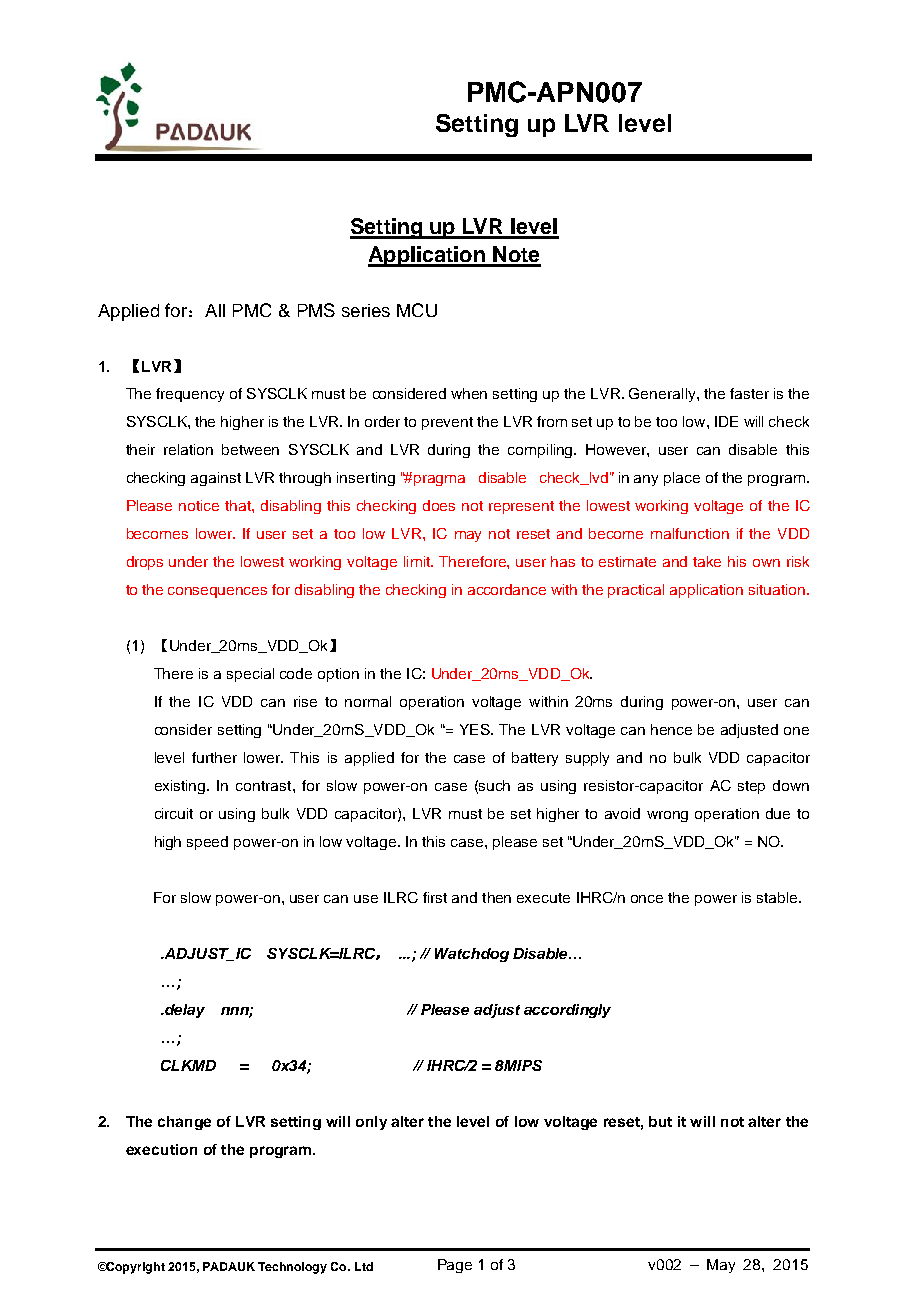 The image size is (924, 1308). Describe the element at coordinates (535, 759) in the screenshot. I see `battery` at that location.
